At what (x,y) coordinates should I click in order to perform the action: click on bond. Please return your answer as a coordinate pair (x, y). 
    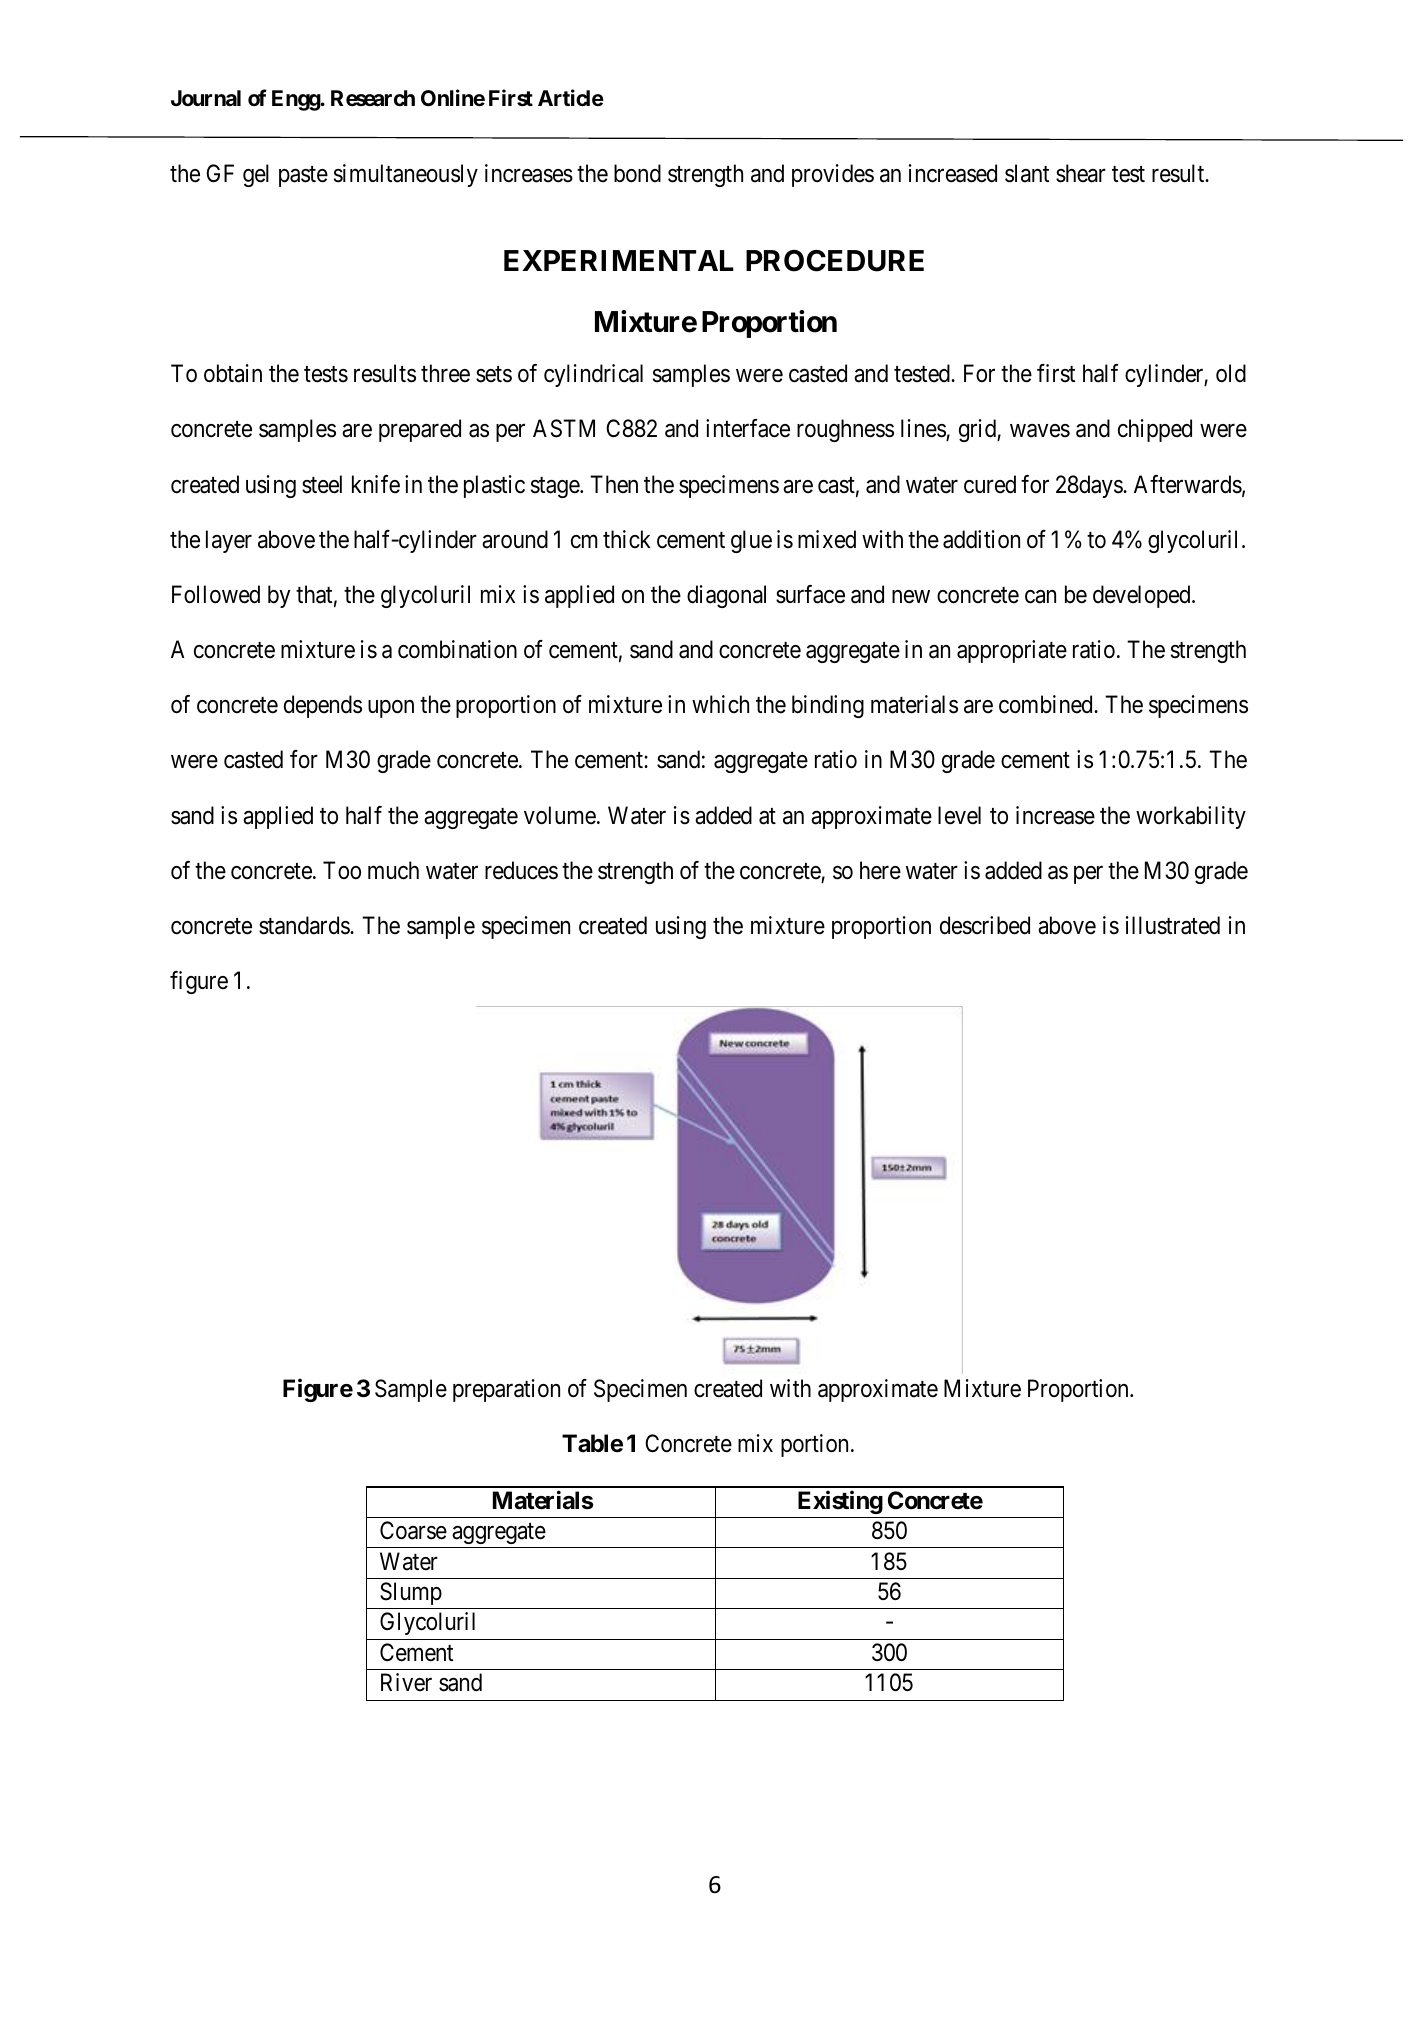
    Looking at the image, I should click on (637, 173).
